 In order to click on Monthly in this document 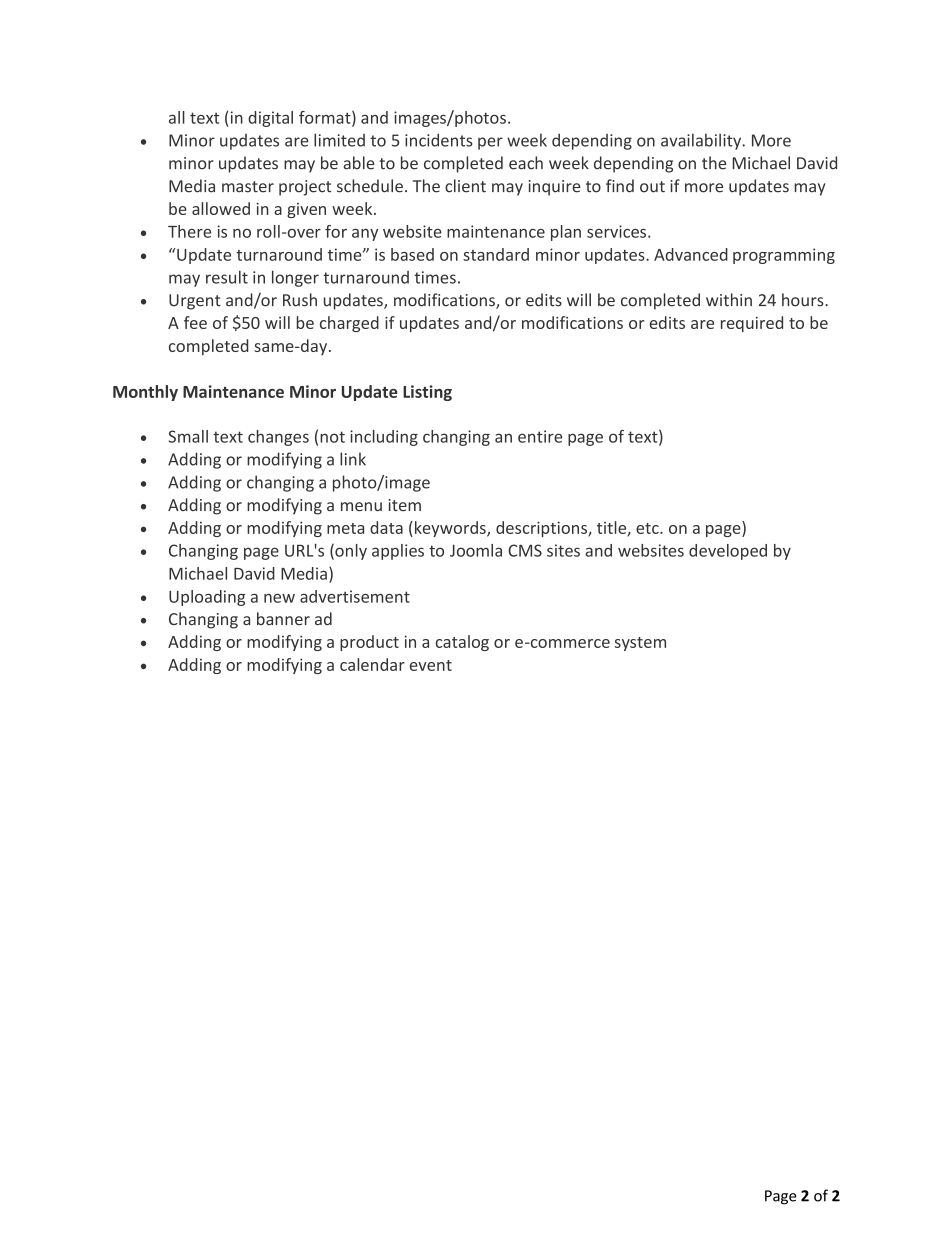, I will do `click(145, 393)`.
